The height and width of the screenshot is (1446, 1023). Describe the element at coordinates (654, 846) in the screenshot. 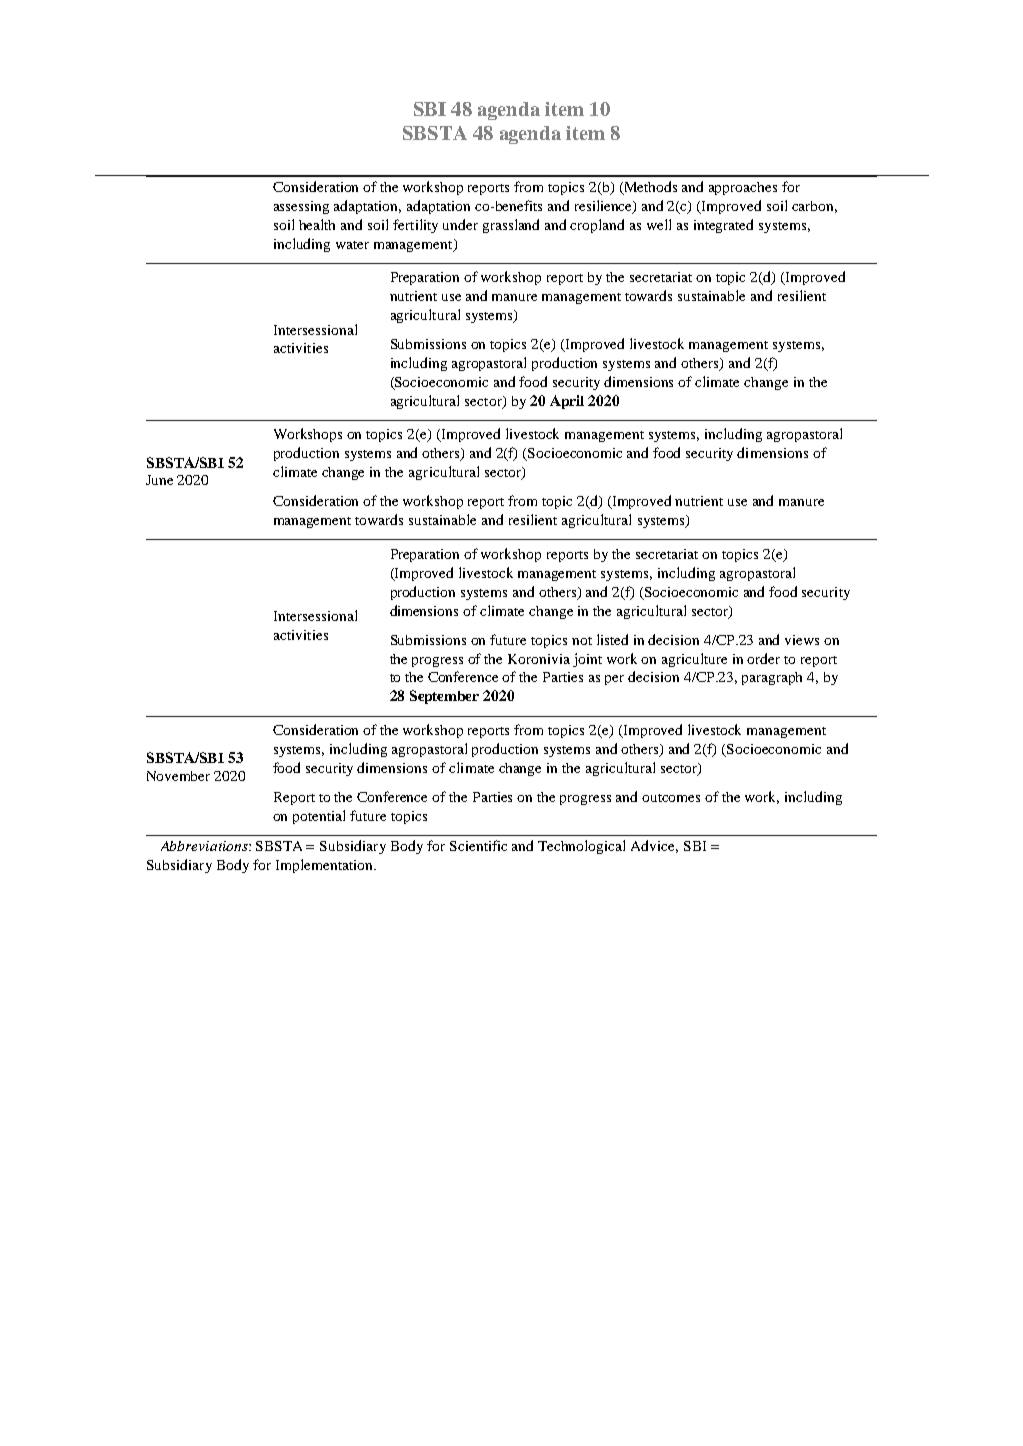

I see `Advice` at that location.
